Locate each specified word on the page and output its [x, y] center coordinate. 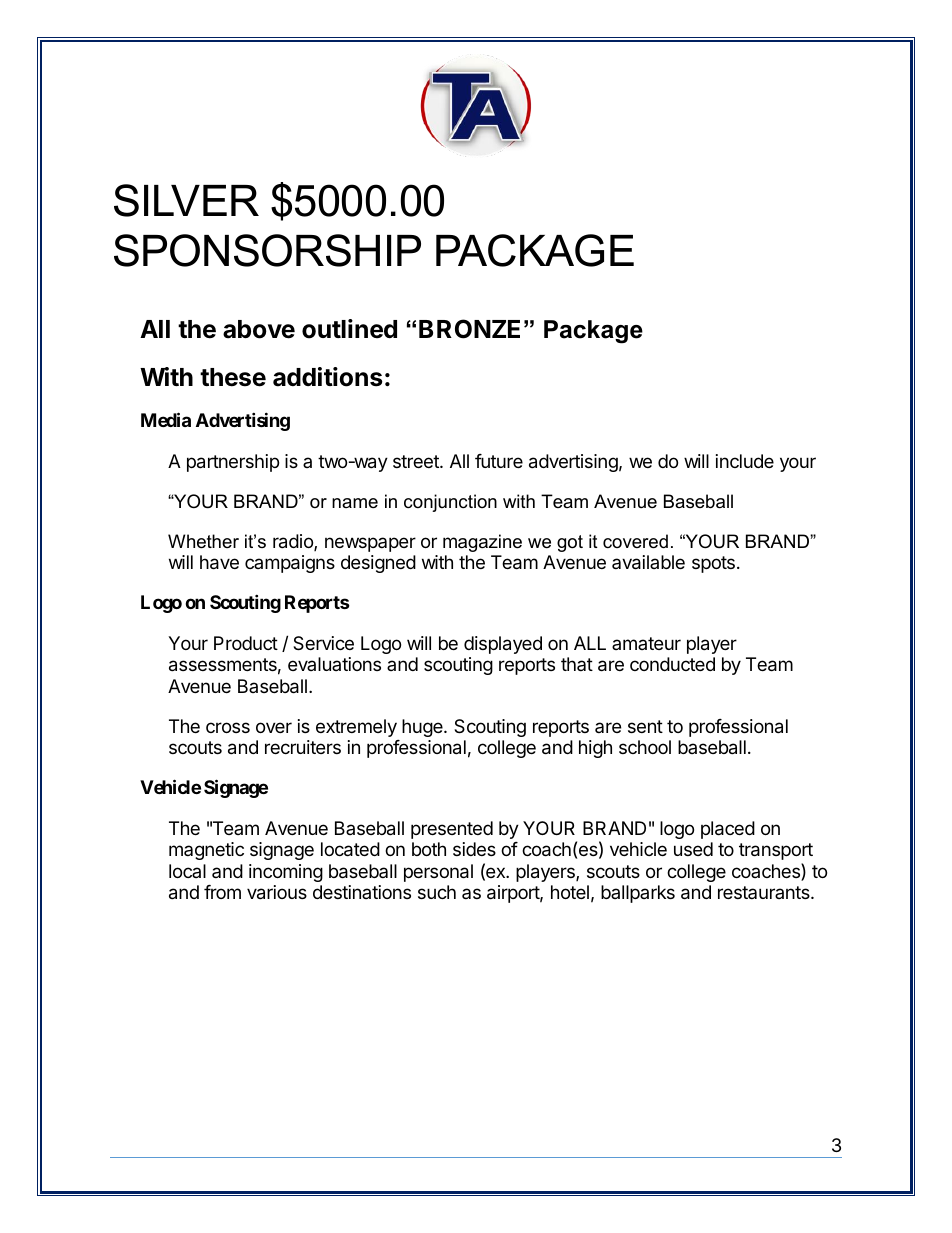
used [693, 849]
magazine [482, 543]
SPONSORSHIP [267, 250]
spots [713, 564]
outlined [349, 329]
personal [438, 873]
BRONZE [469, 329]
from [222, 892]
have [219, 562]
